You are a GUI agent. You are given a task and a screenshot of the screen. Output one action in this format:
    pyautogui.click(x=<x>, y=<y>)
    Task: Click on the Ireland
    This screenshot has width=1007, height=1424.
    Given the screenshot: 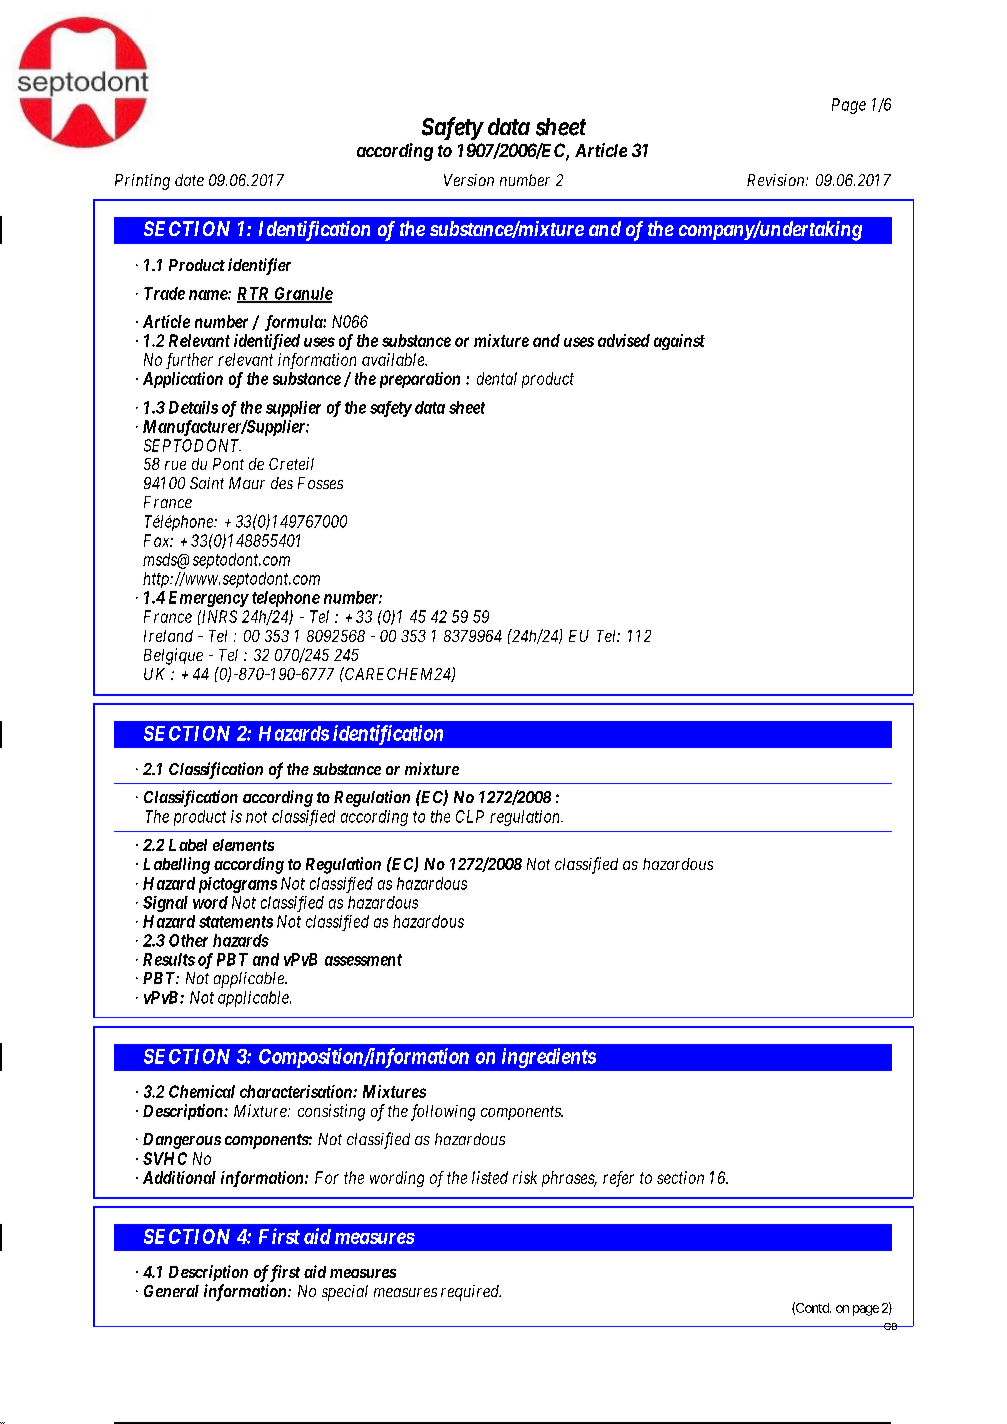 What is the action you would take?
    pyautogui.click(x=168, y=636)
